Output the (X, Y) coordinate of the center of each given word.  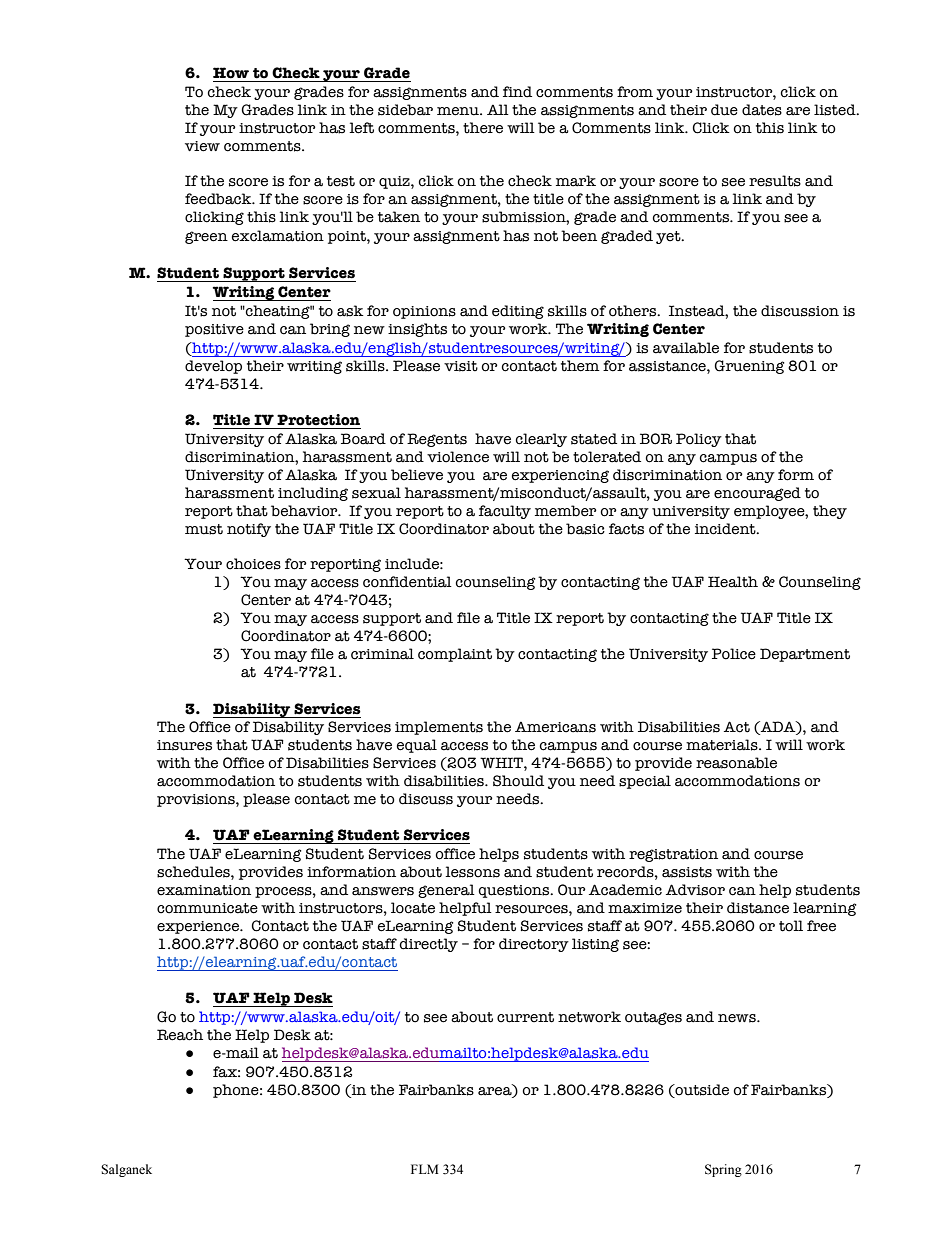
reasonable (736, 763)
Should (518, 781)
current (525, 1017)
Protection (318, 420)
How (231, 73)
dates (762, 110)
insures (184, 745)
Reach (180, 1035)
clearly (541, 440)
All (498, 109)
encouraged (757, 494)
